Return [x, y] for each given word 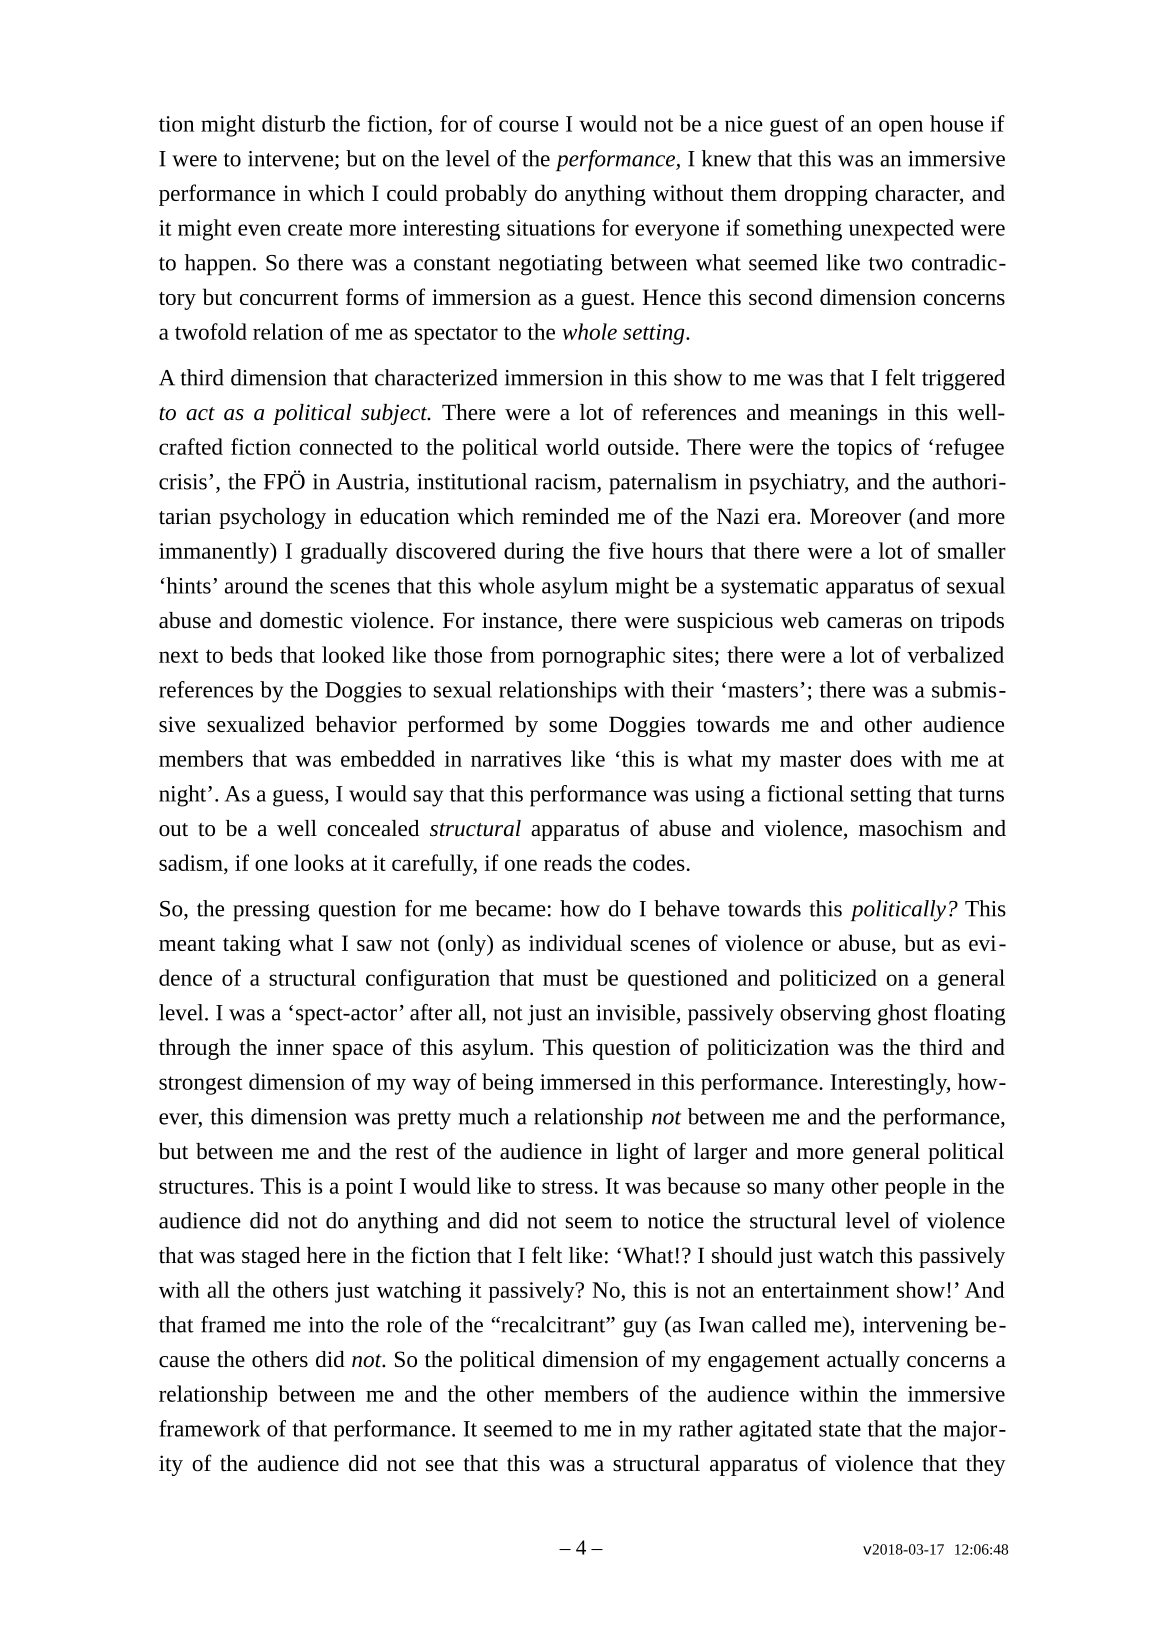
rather [706, 1428]
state [840, 1430]
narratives [516, 759]
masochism [911, 828]
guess [299, 798]
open [901, 128]
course [529, 126]
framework [209, 1428]
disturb [293, 123]
